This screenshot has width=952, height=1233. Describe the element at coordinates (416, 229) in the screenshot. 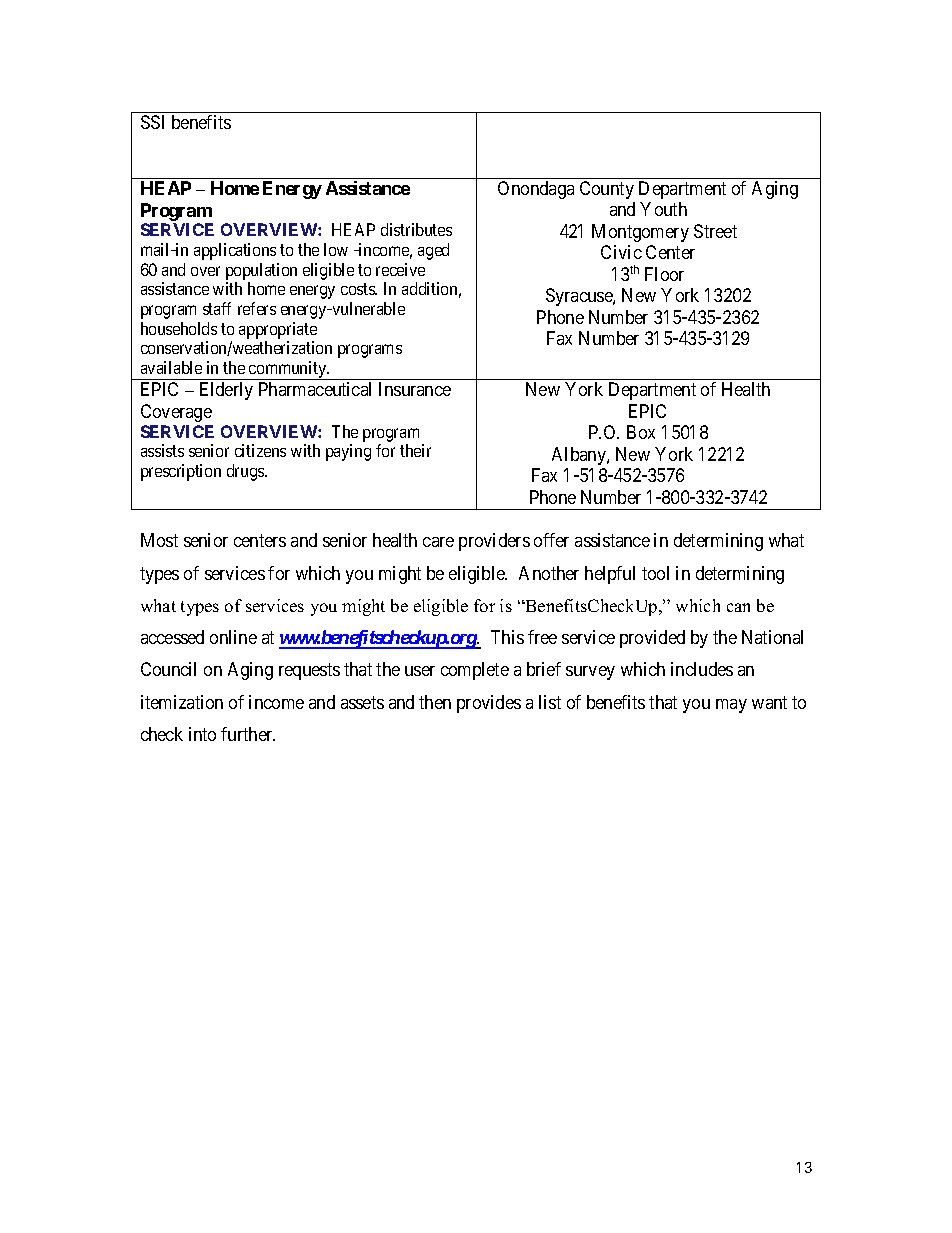

I see `distributes` at that location.
